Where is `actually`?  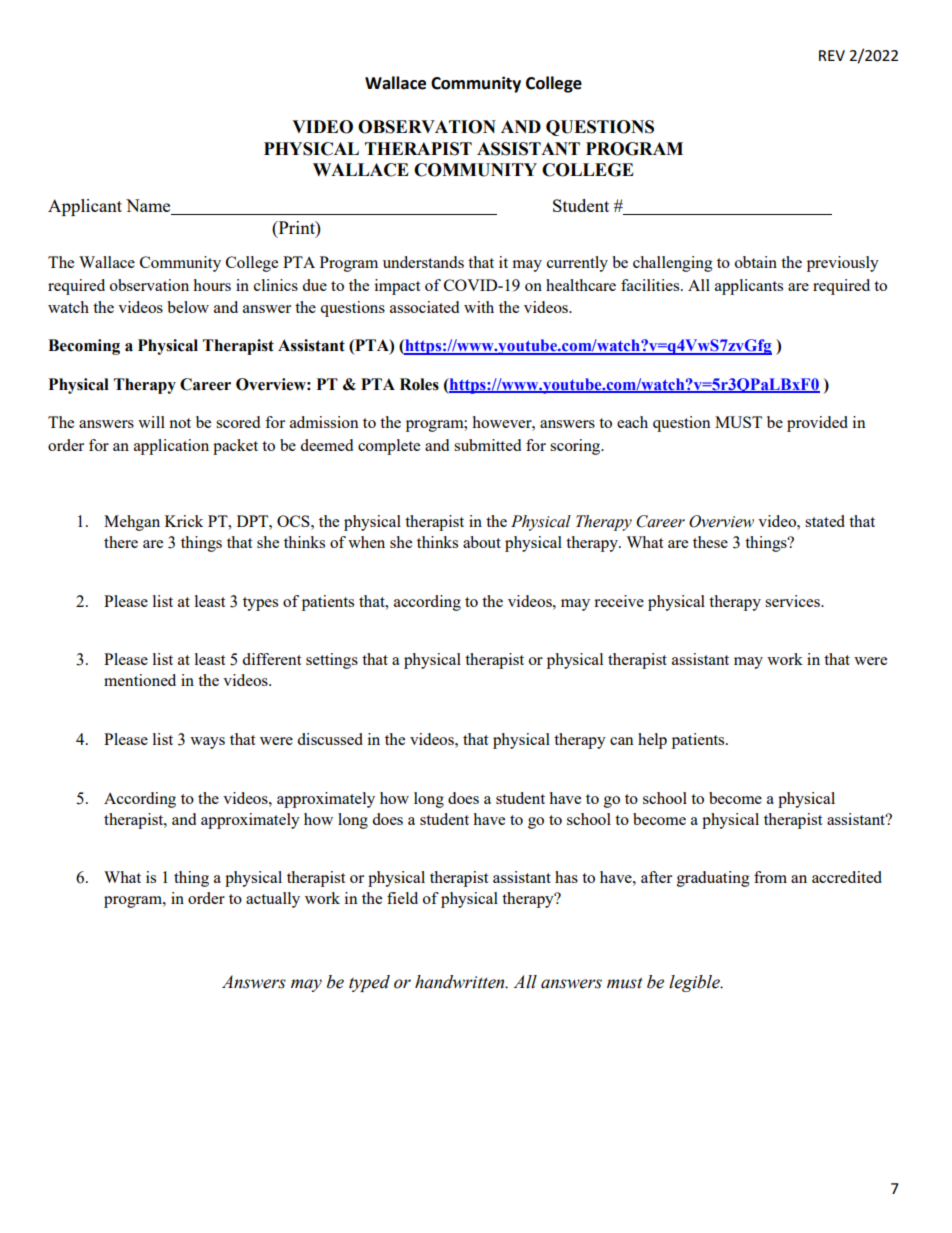
actually is located at coordinates (273, 900).
